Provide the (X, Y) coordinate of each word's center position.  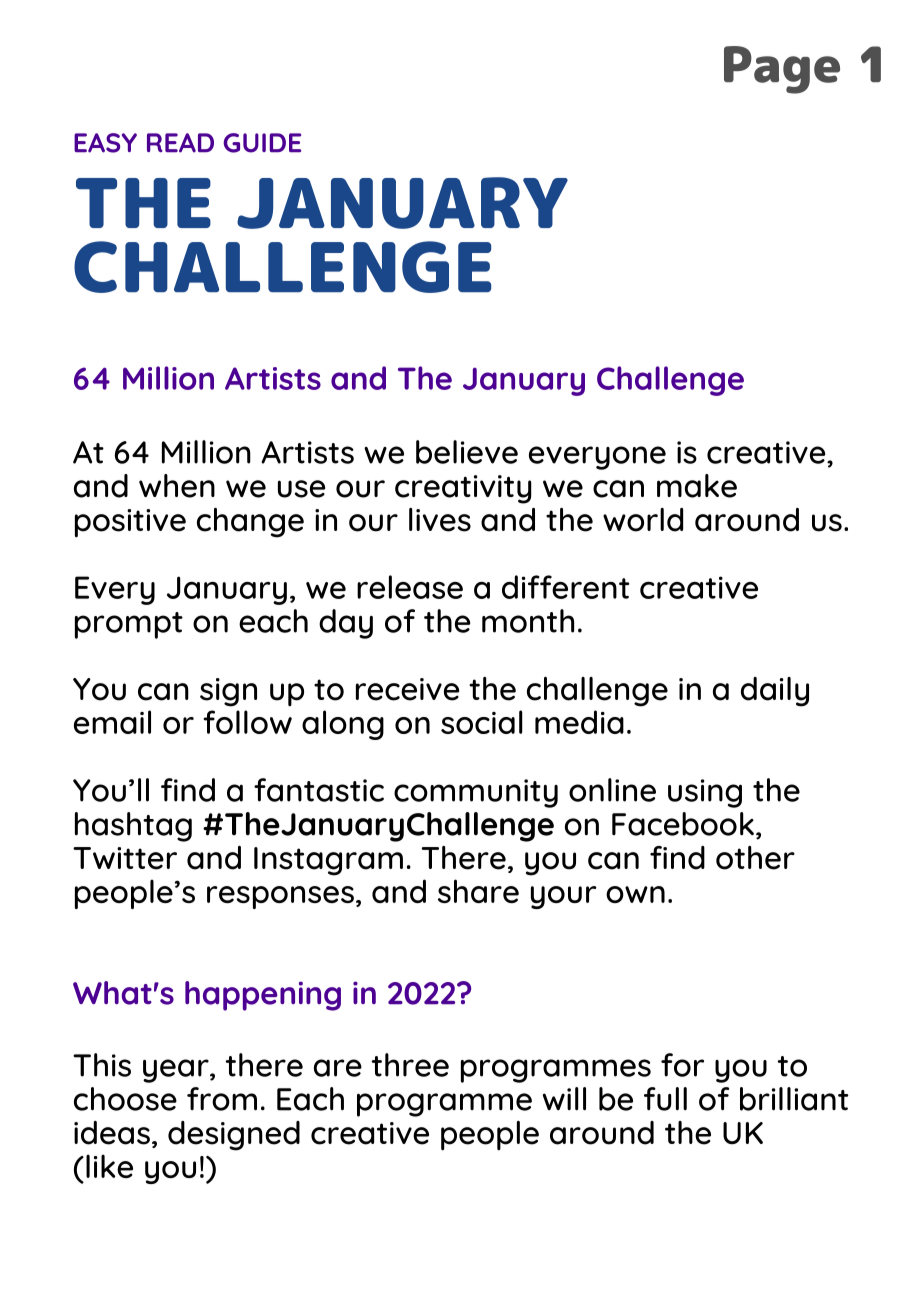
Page (782, 70)
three (410, 1065)
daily (775, 692)
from (222, 1099)
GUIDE (262, 143)
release (410, 587)
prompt (129, 625)
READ (180, 143)
